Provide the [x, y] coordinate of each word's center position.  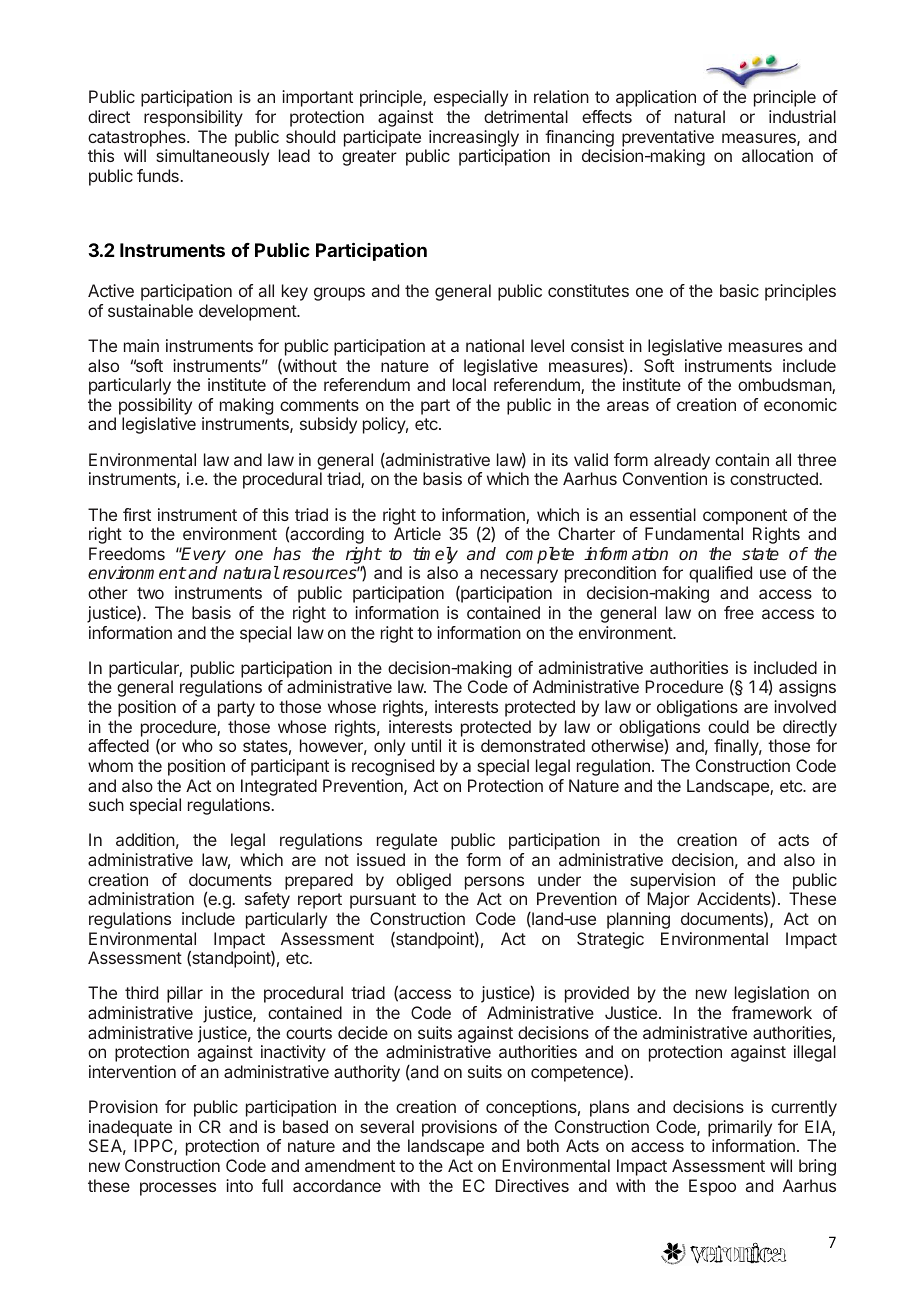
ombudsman [785, 386]
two [150, 593]
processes [178, 1189]
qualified [720, 574]
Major [668, 900]
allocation [777, 155]
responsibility [193, 118]
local [469, 384]
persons [494, 883]
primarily [740, 1130]
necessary [519, 576]
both [543, 1145]
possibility [155, 408]
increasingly [474, 138]
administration [141, 898]
